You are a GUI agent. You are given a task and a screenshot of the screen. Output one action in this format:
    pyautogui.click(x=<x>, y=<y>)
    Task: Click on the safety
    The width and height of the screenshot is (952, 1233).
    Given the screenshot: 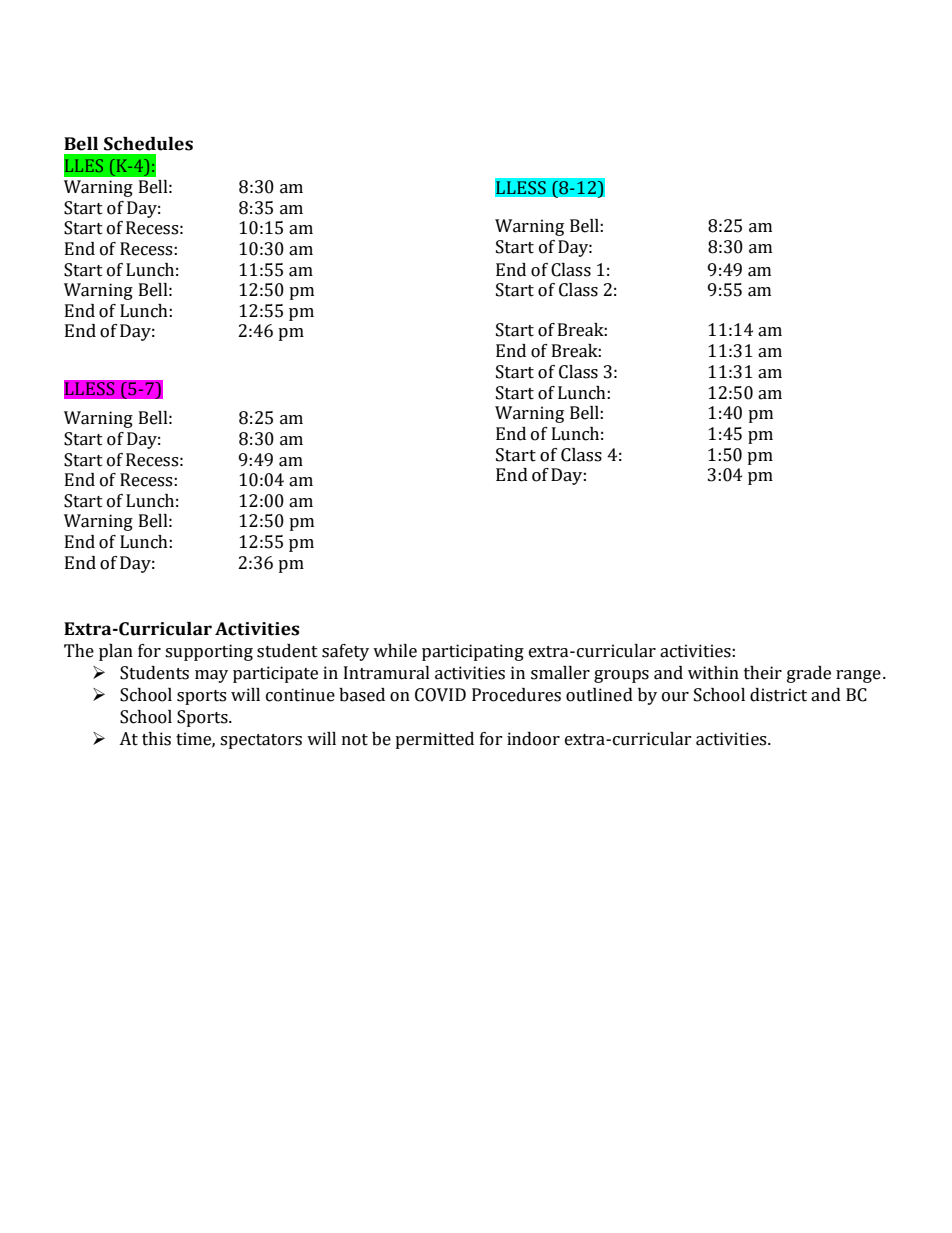 What is the action you would take?
    pyautogui.click(x=345, y=652)
